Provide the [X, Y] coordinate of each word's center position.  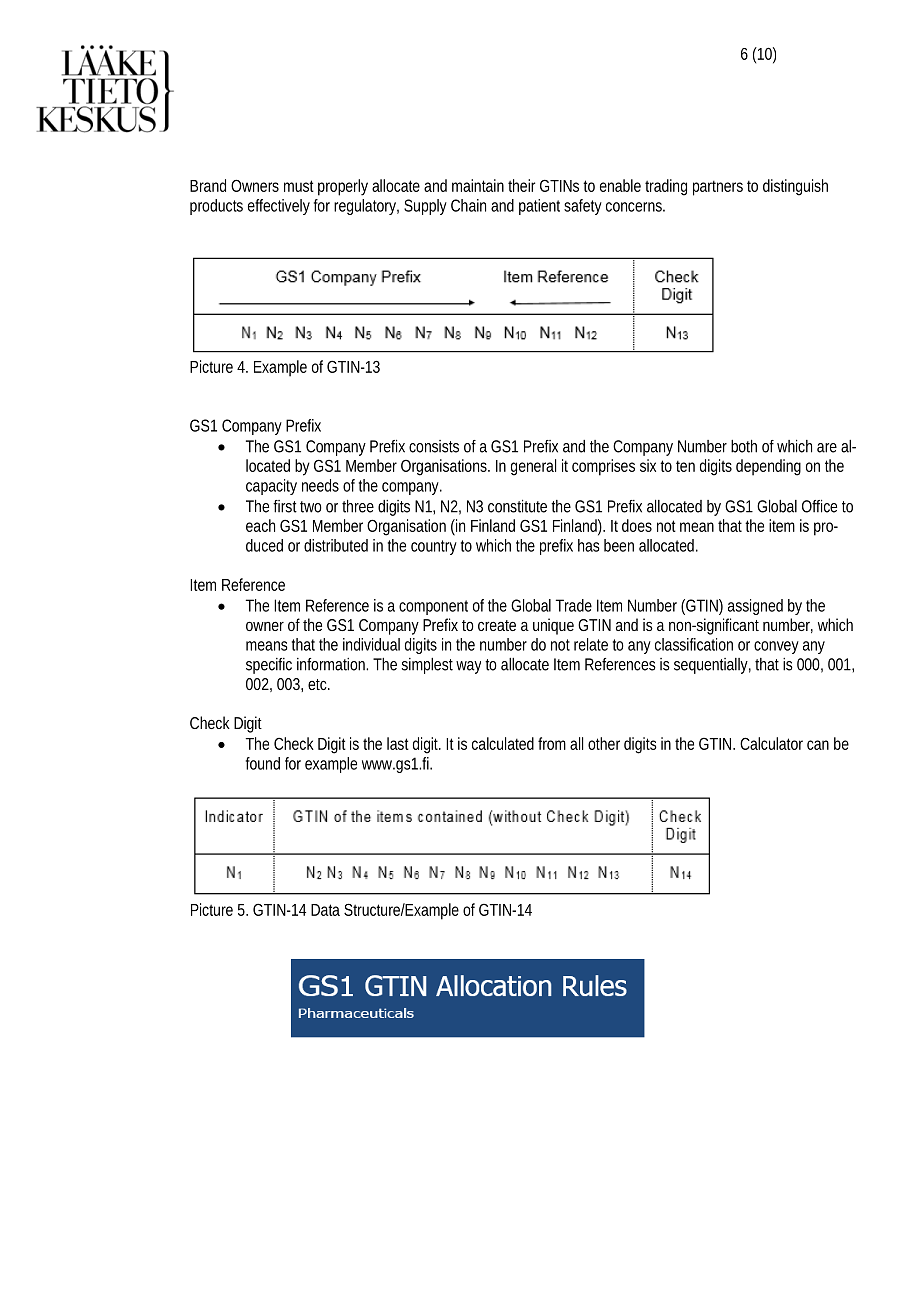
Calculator [771, 743]
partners [718, 188]
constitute [517, 506]
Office [819, 506]
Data [325, 910]
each [260, 525]
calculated [503, 743]
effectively [279, 207]
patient [539, 207]
